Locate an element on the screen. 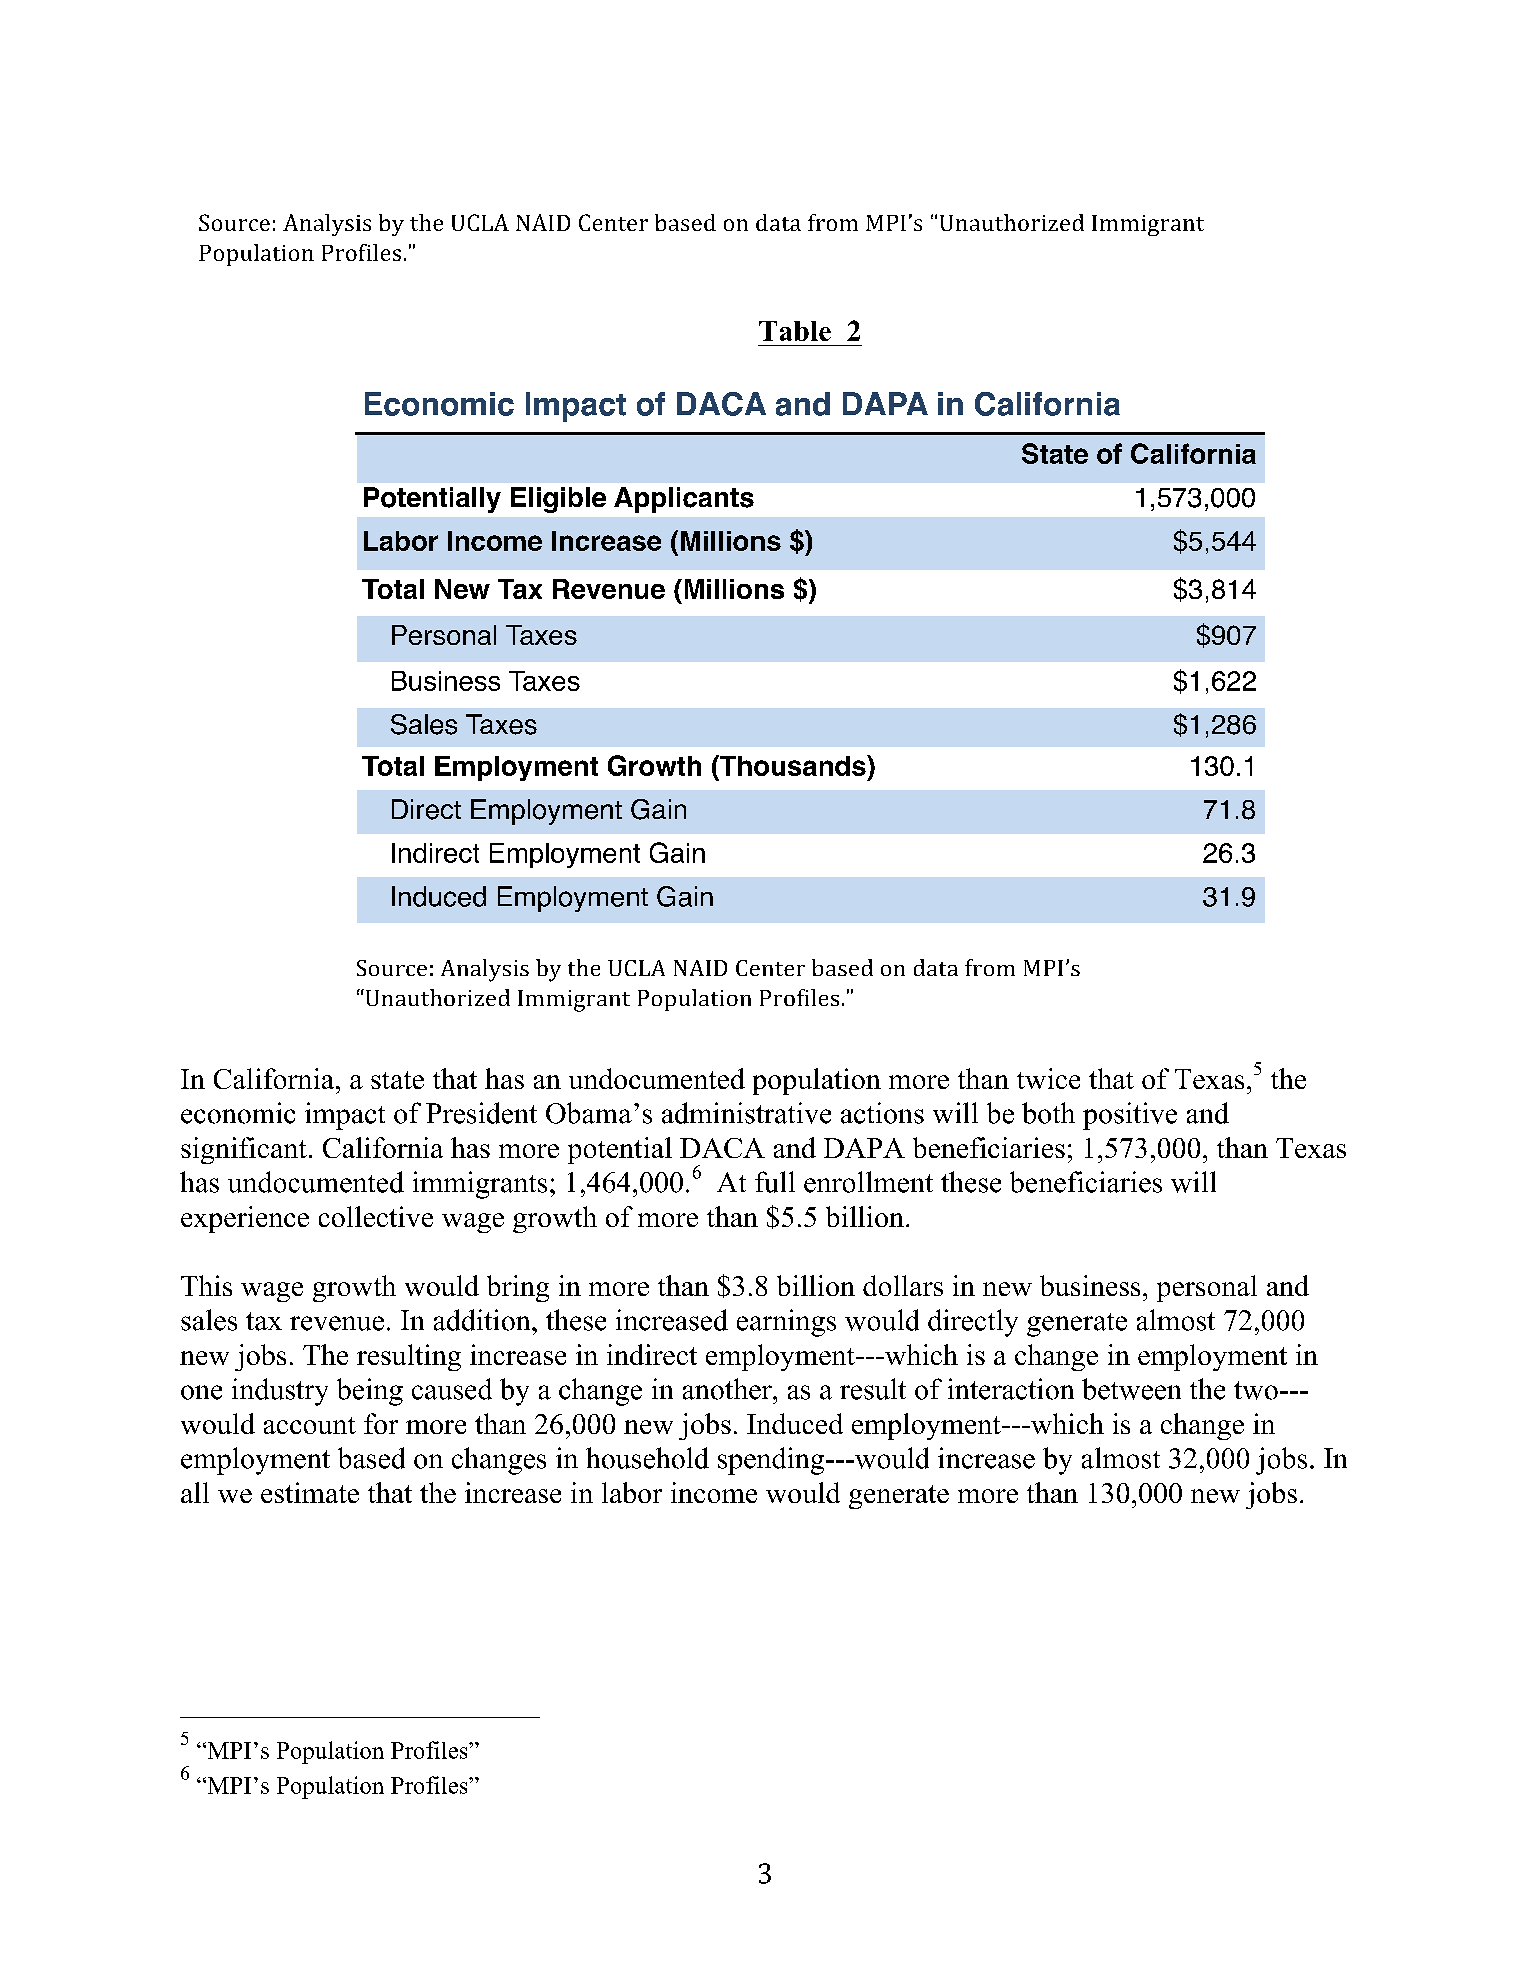  Table is located at coordinates (795, 331).
